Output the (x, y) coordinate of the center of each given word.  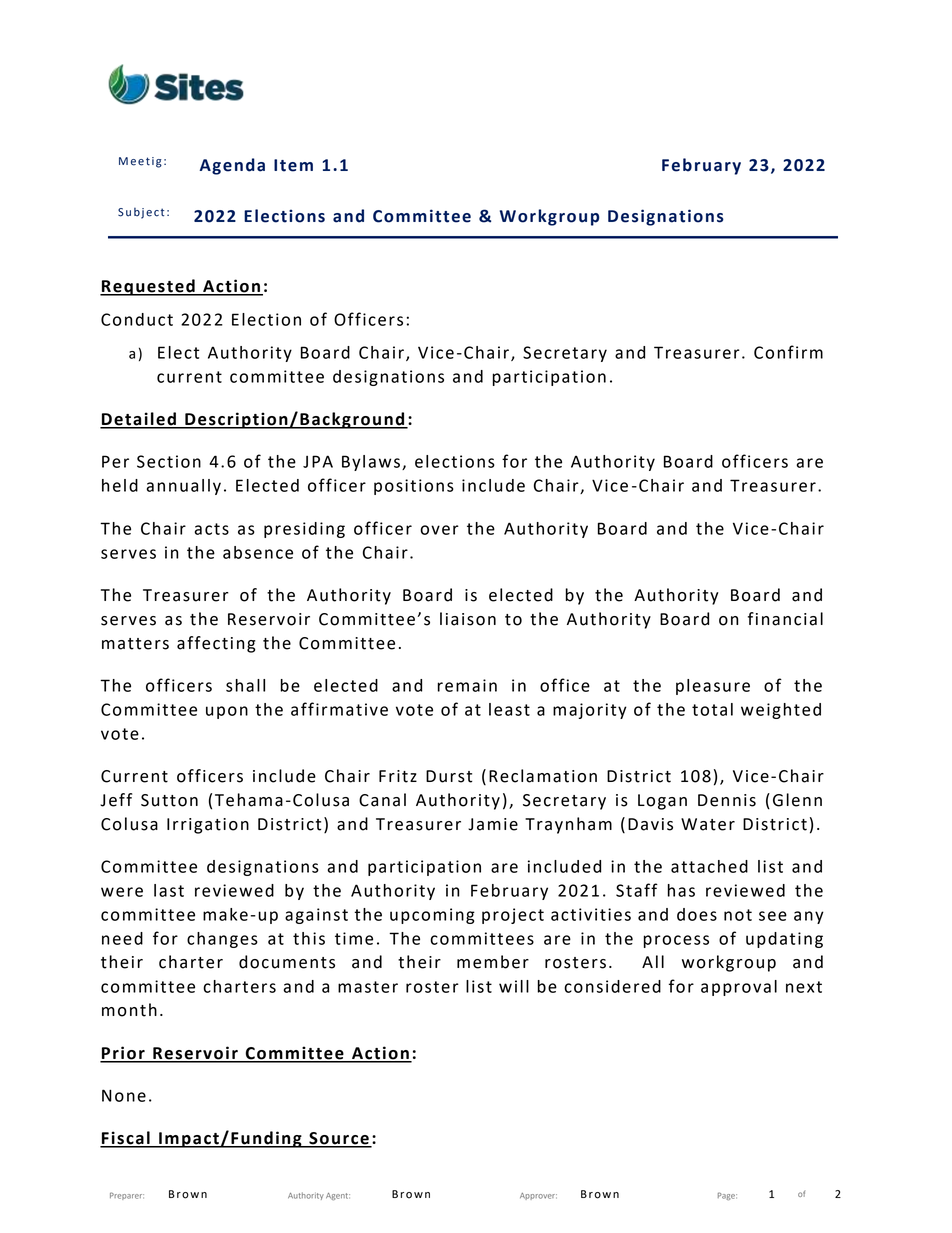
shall (245, 685)
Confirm (788, 352)
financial (785, 619)
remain (467, 685)
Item (293, 165)
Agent (338, 1196)
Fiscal (126, 1139)
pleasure (713, 687)
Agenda (232, 166)
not (738, 915)
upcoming (432, 916)
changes (222, 940)
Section (169, 461)
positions (414, 487)
